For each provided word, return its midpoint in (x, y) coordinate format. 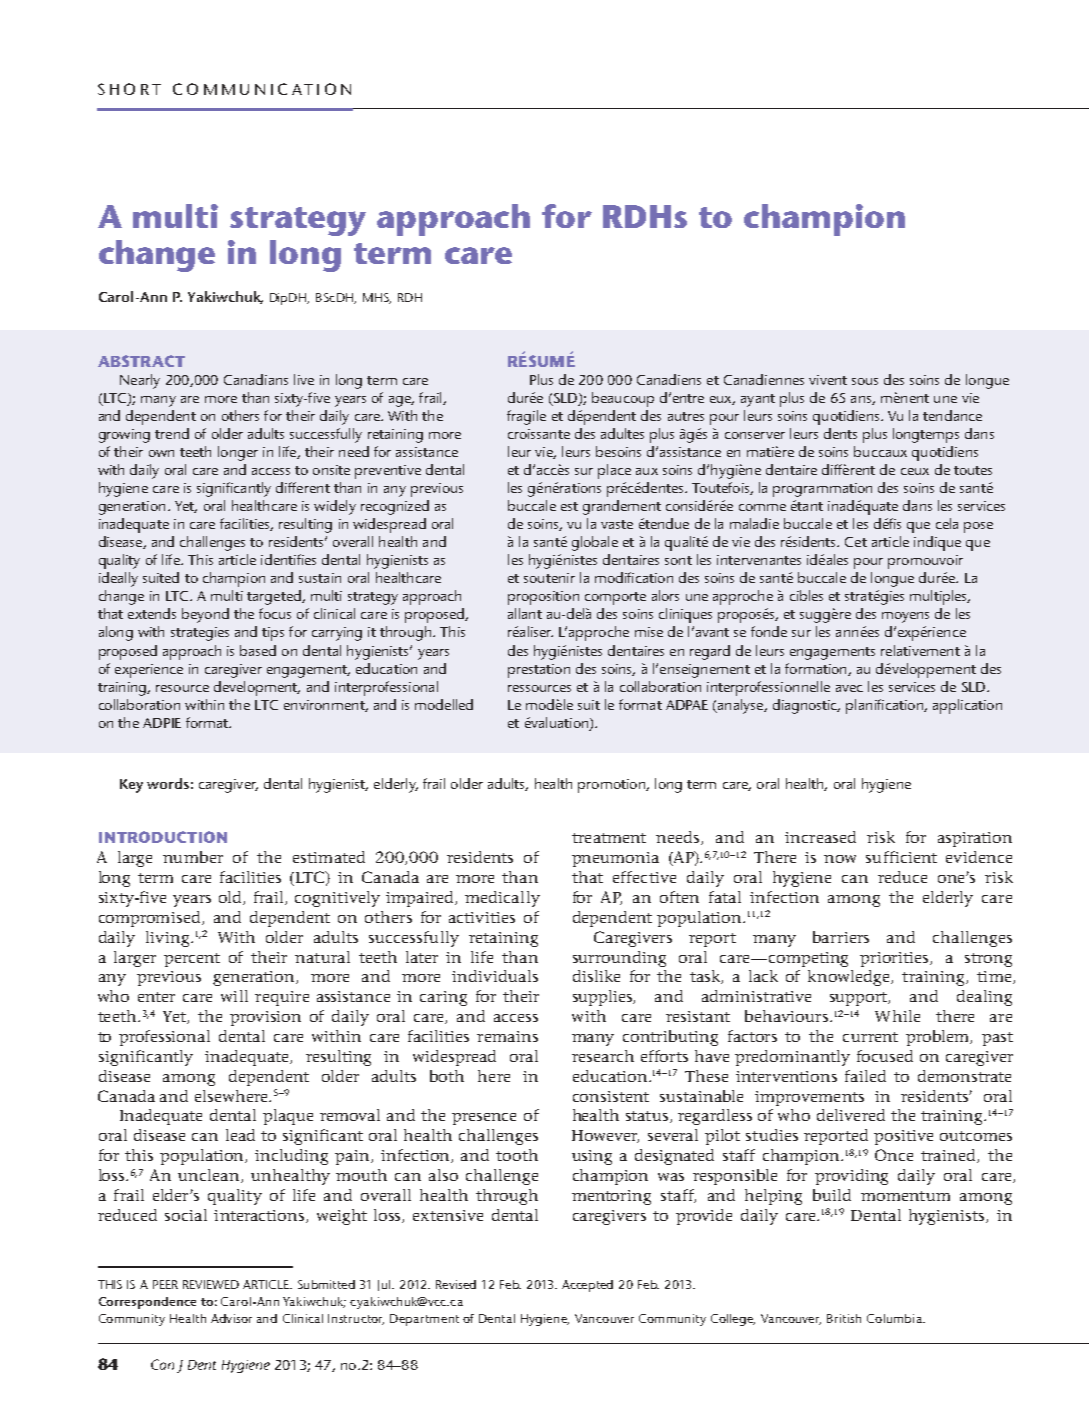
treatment (609, 838)
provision (265, 1018)
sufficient (901, 857)
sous (865, 381)
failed (865, 1076)
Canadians (256, 379)
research (603, 1056)
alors (665, 595)
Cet (856, 542)
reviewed (211, 1284)
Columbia (895, 1318)
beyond (205, 615)
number (193, 857)
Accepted (587, 1286)
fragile (526, 417)
